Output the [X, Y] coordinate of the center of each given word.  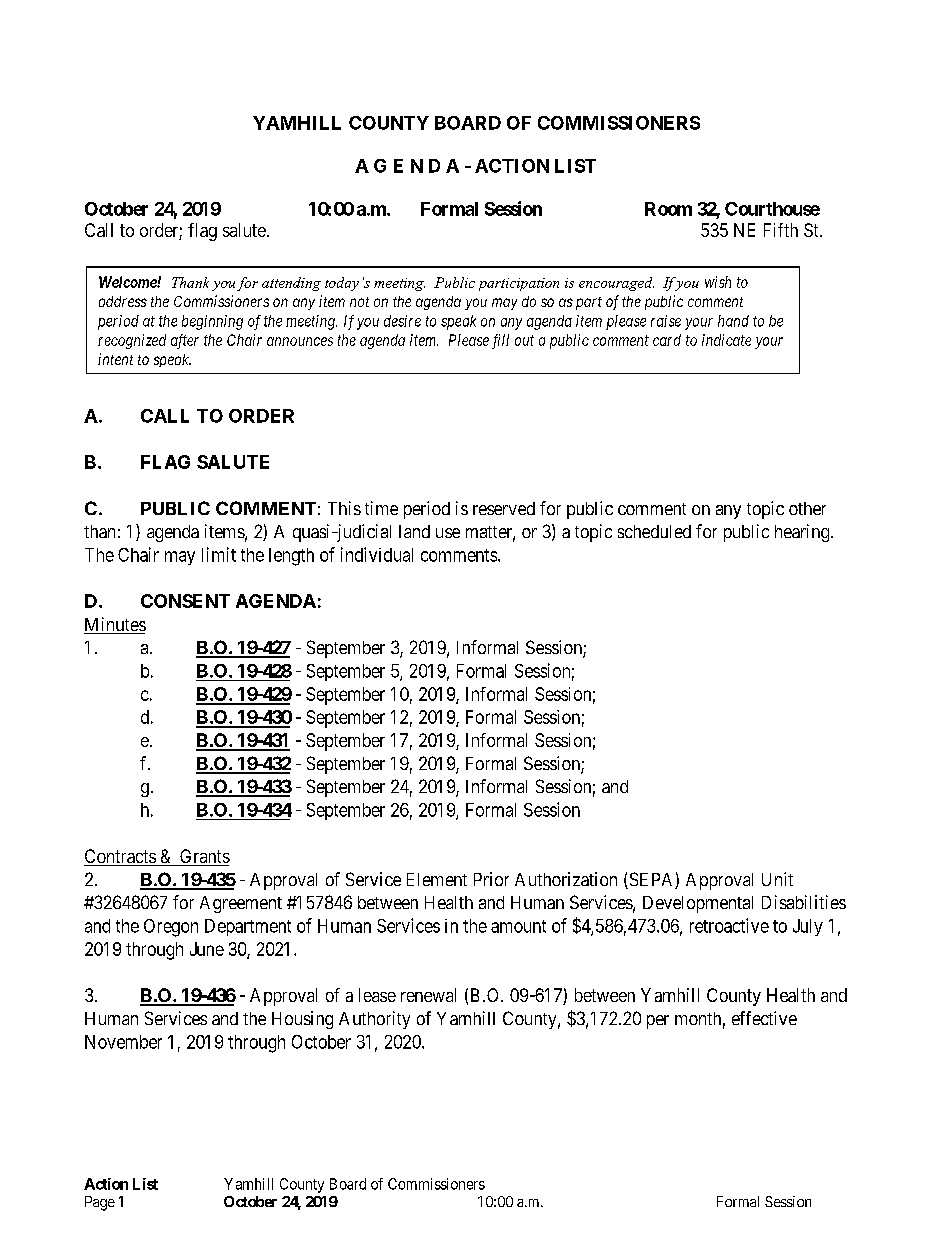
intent [115, 359]
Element [437, 879]
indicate [726, 340]
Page [100, 1203]
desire [402, 321]
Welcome [128, 282]
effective [764, 1018]
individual [377, 554]
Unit [777, 879]
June [207, 949]
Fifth [781, 230]
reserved [504, 508]
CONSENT [185, 601]
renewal [428, 995]
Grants [204, 857]
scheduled [654, 531]
